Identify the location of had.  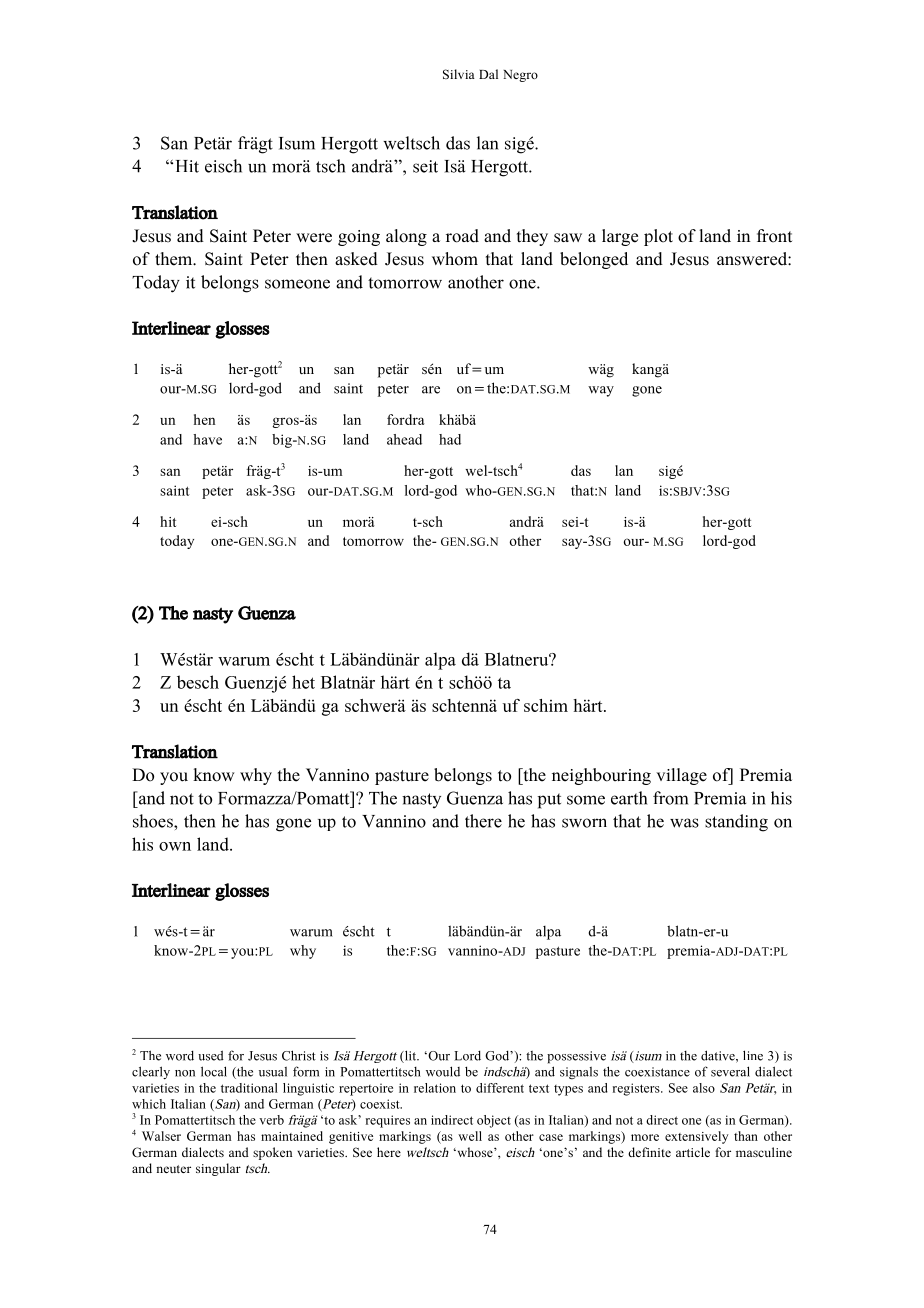
(450, 439).
